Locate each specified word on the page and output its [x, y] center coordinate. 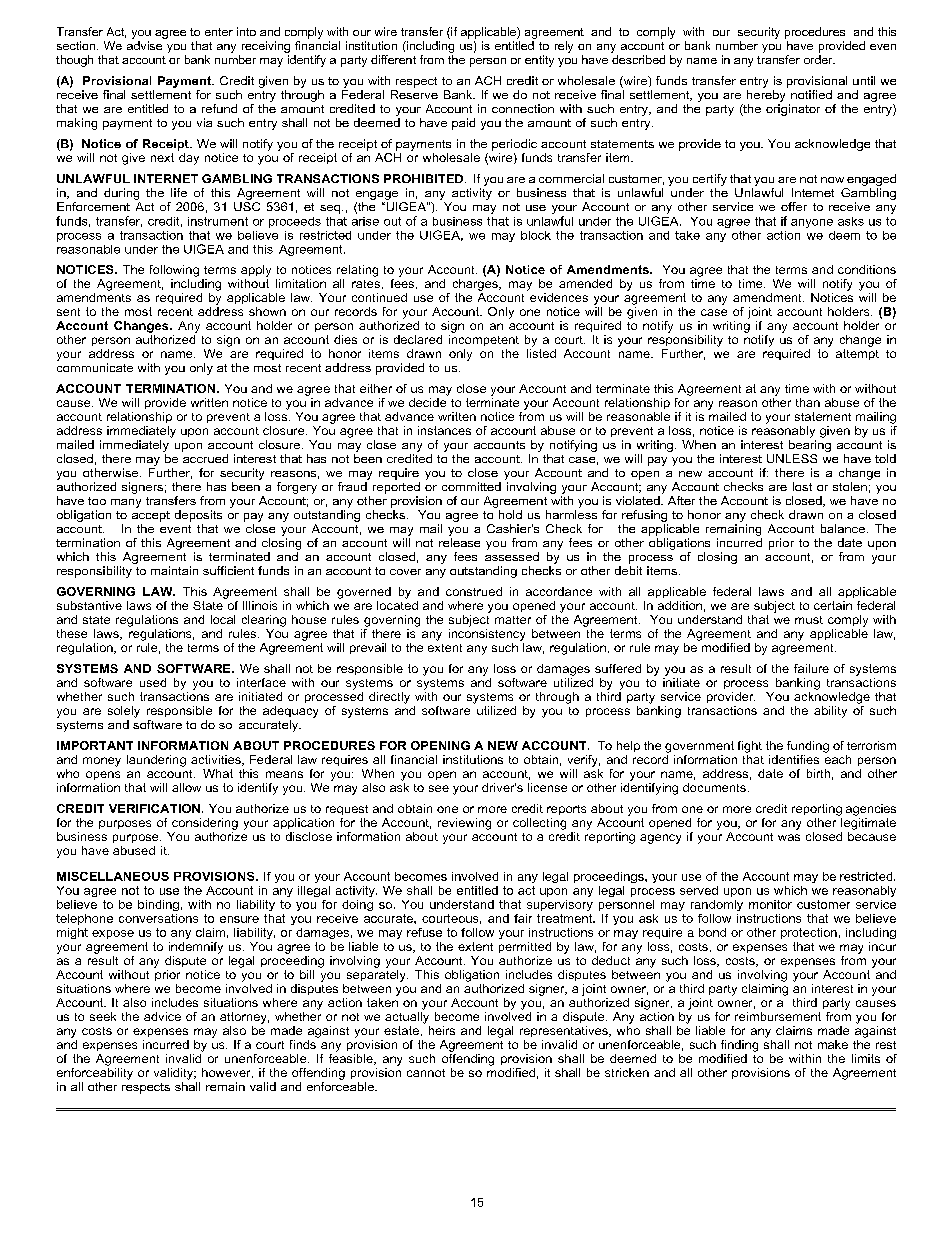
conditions [867, 269]
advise [144, 45]
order [819, 59]
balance [843, 528]
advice [162, 1016]
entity [539, 61]
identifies [794, 759]
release [459, 542]
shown [267, 311]
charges [476, 285]
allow [186, 787]
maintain [174, 570]
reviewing [464, 824]
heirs [442, 1030]
